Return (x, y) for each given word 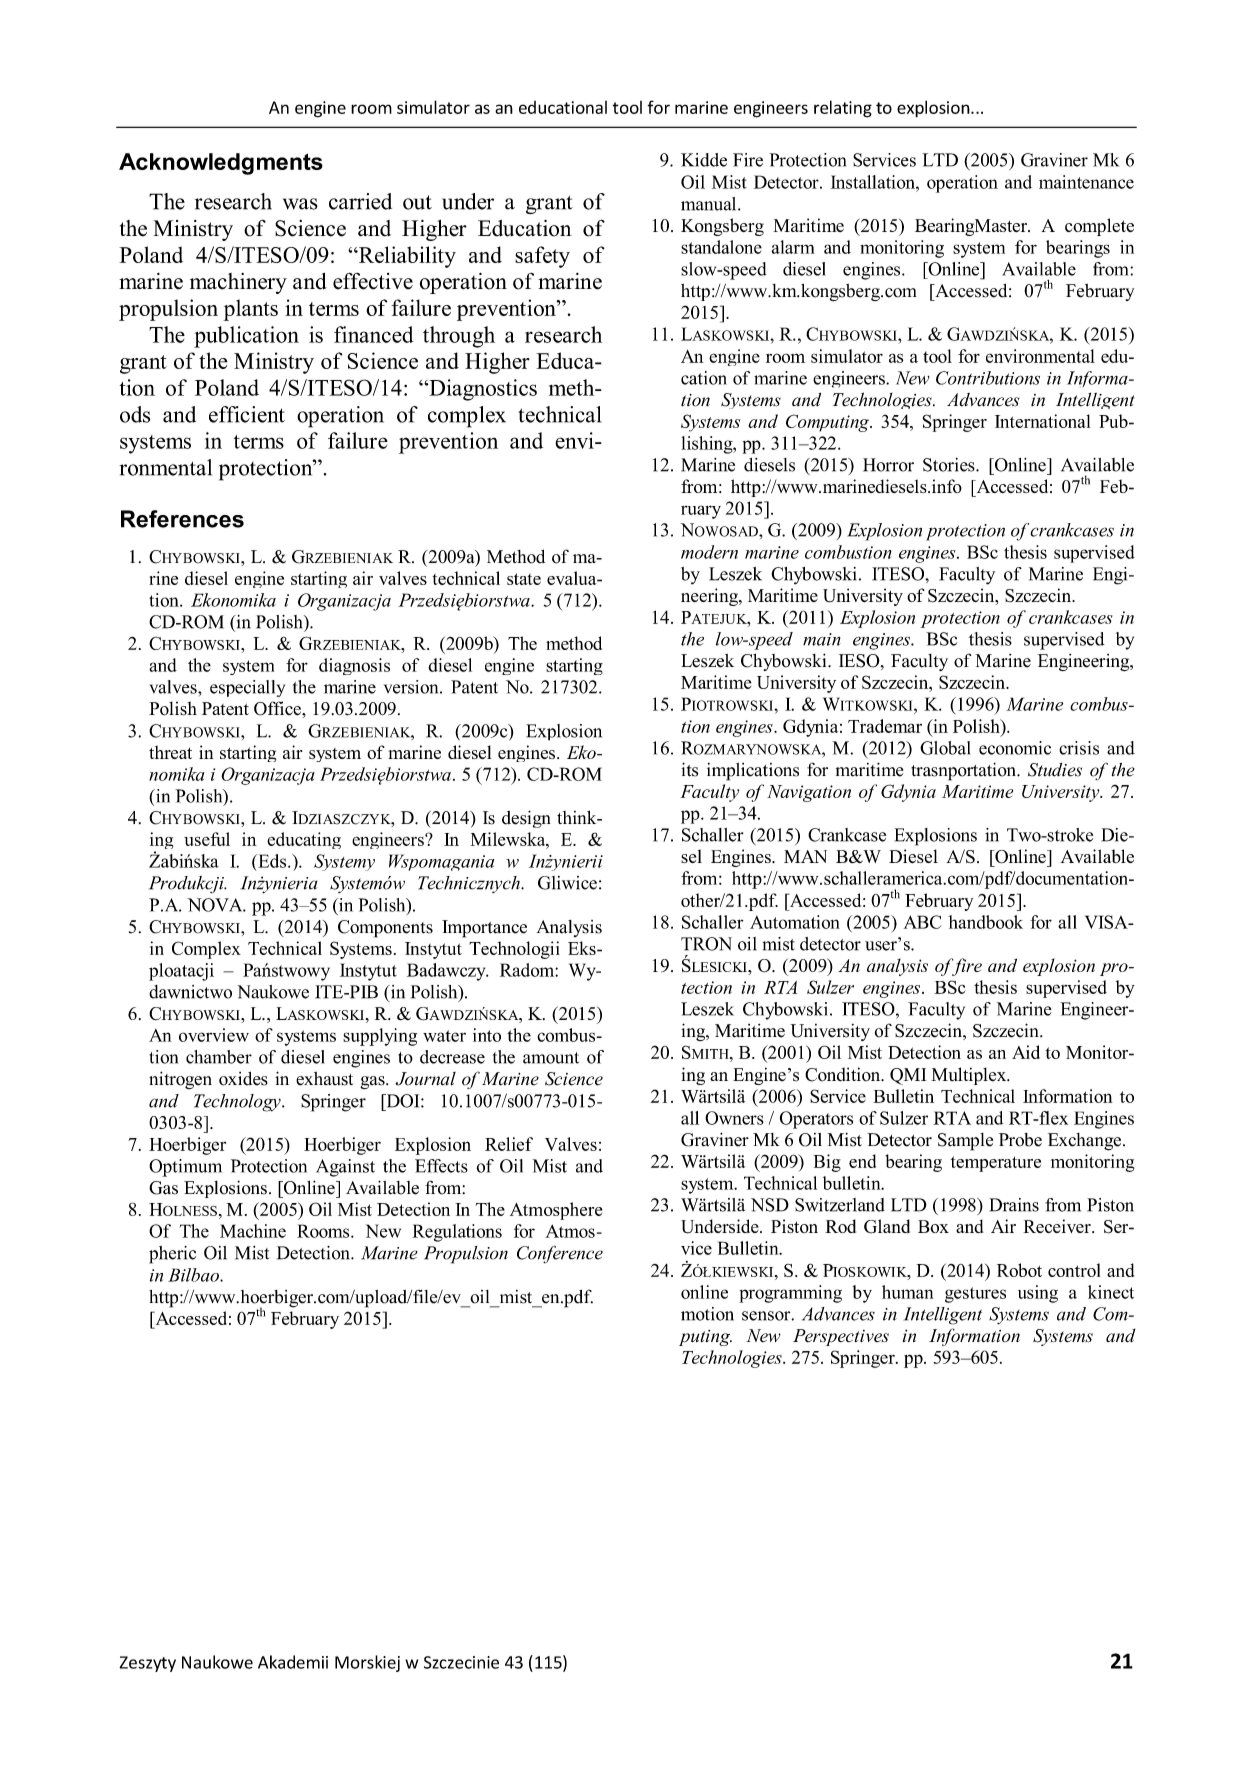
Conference (560, 1254)
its (689, 769)
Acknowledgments (221, 164)
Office (278, 708)
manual (710, 204)
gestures (975, 1295)
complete (1099, 227)
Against (345, 1168)
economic (1015, 748)
